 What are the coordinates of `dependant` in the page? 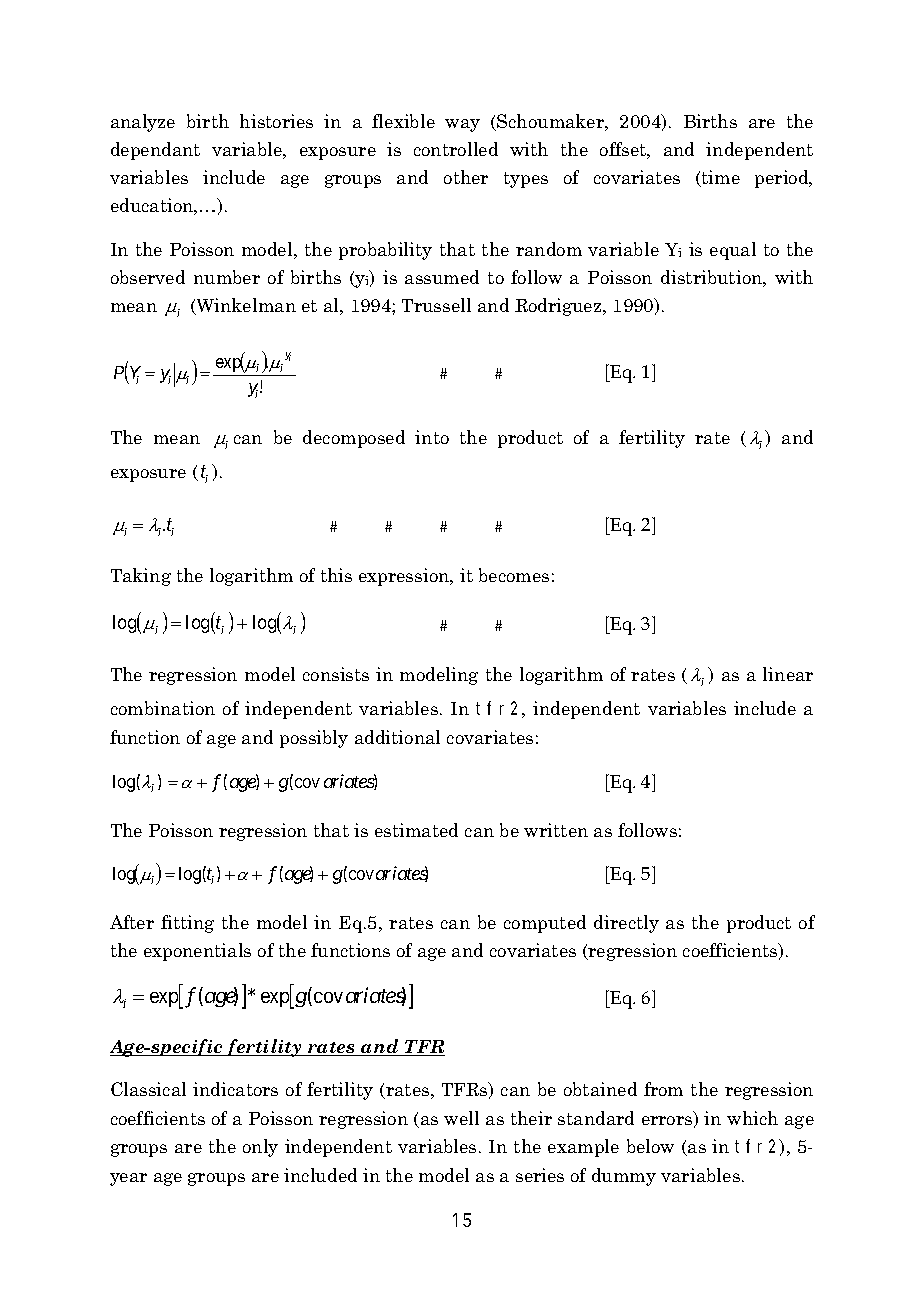 It's located at (155, 151).
